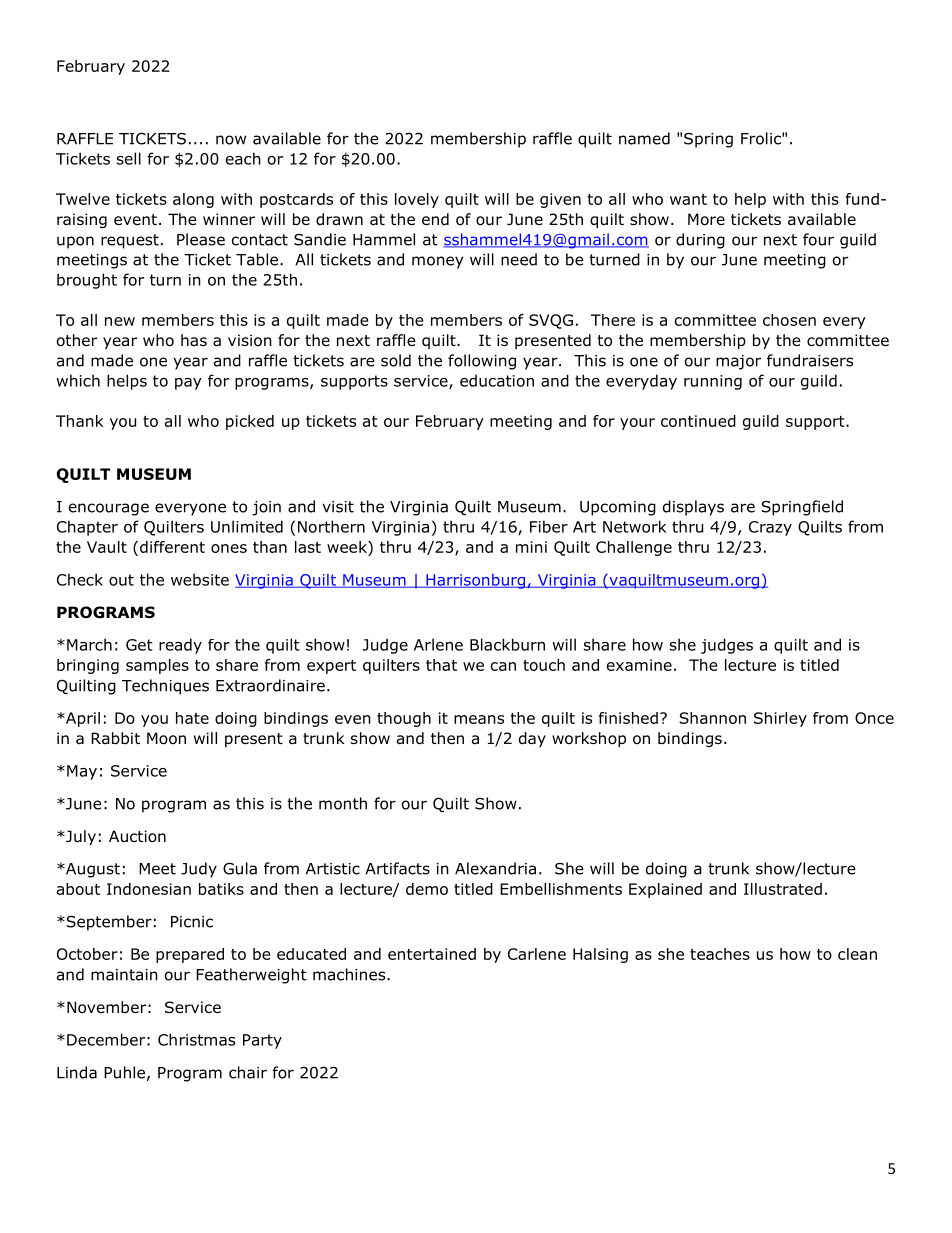 The image size is (952, 1233). Describe the element at coordinates (166, 738) in the page. I see `Moon` at that location.
